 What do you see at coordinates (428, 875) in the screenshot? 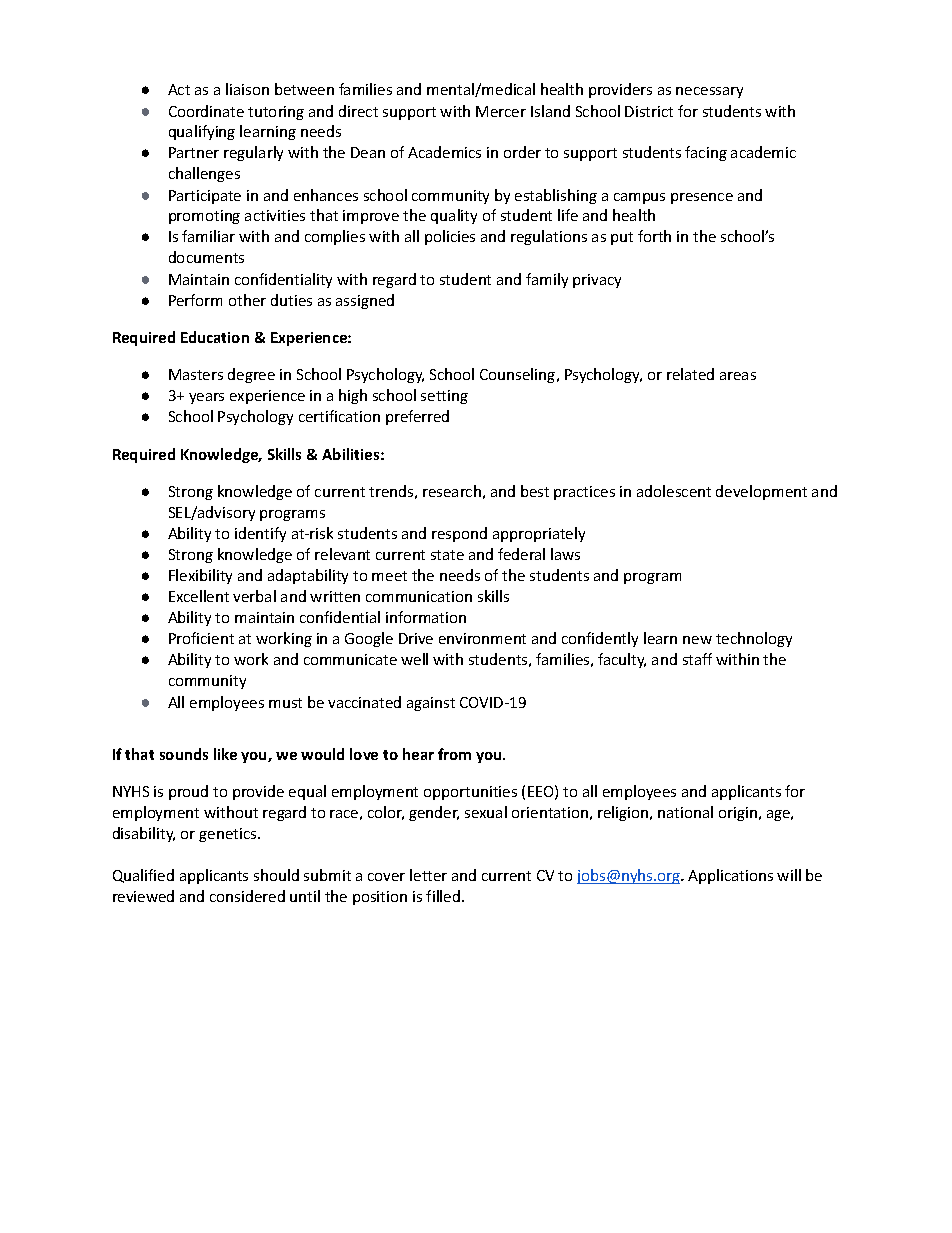
I see `letter` at bounding box center [428, 875].
